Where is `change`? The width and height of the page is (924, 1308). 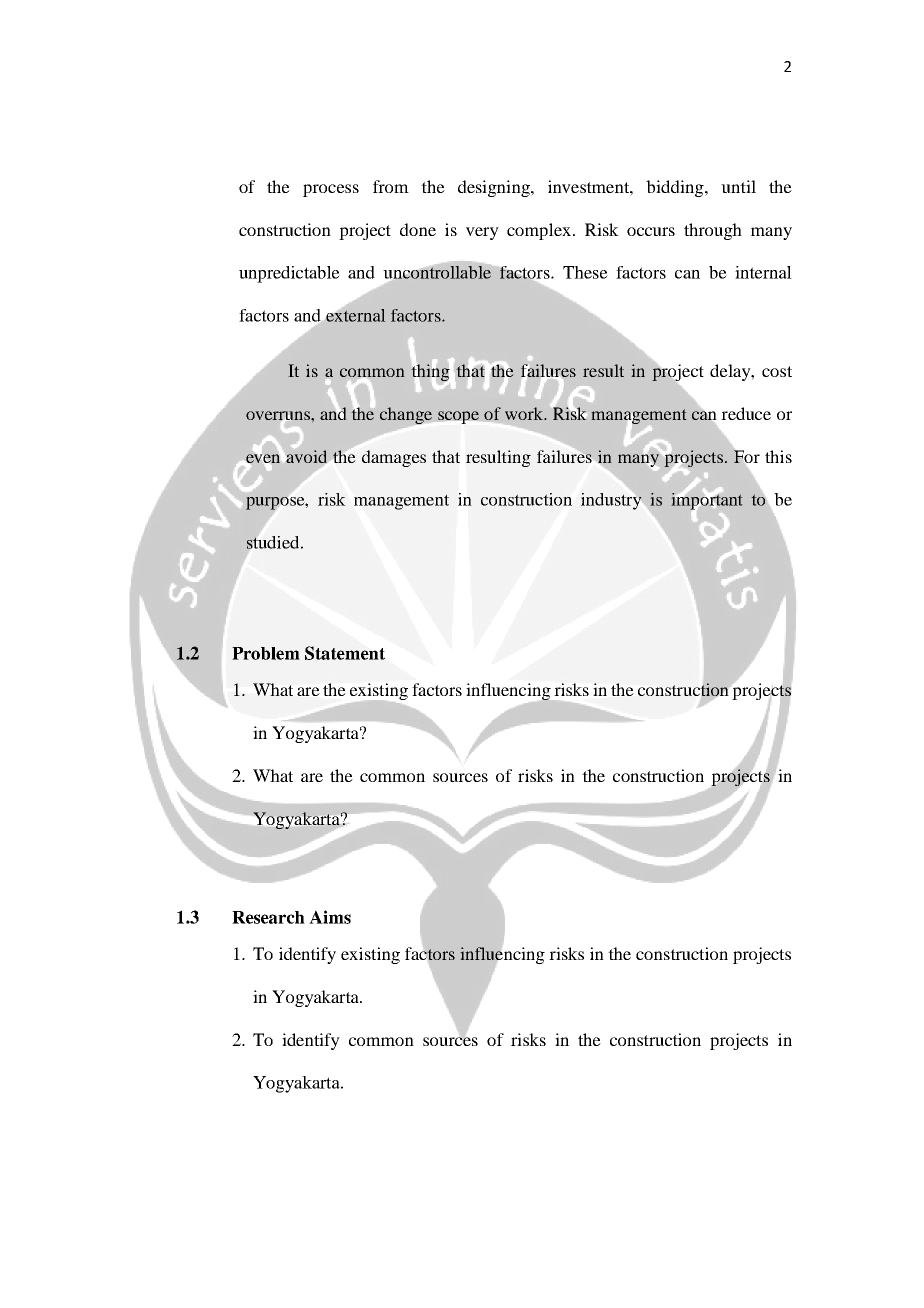
change is located at coordinates (407, 416).
